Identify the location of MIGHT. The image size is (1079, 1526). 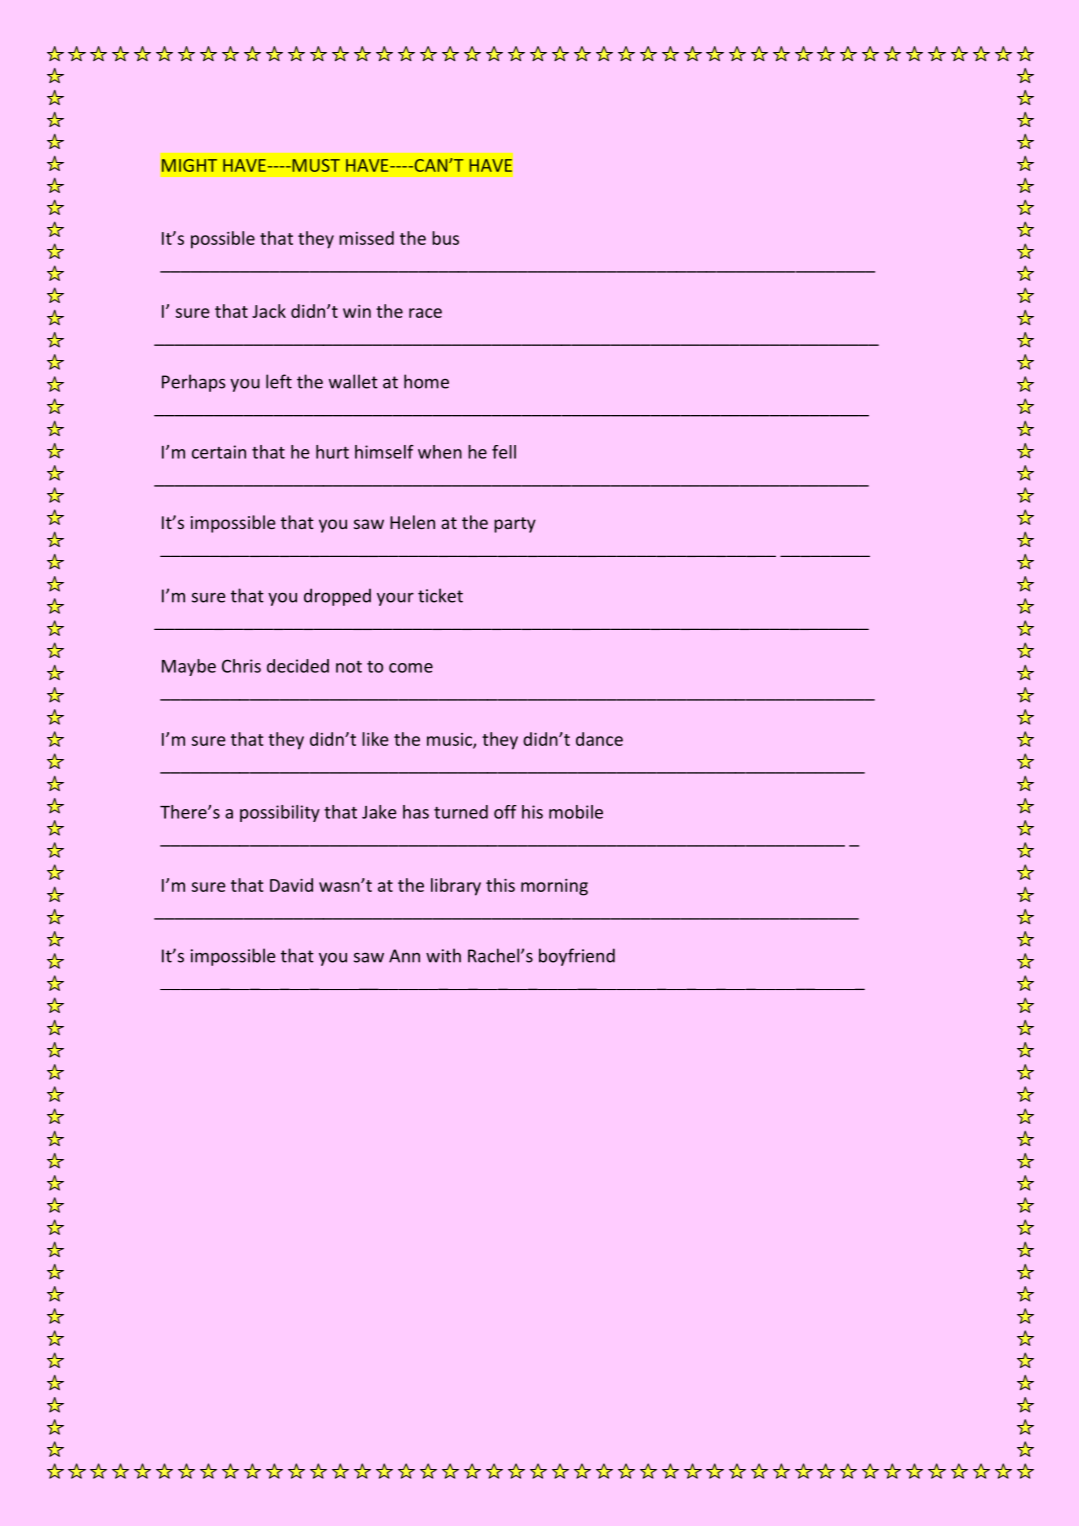
(189, 165).
